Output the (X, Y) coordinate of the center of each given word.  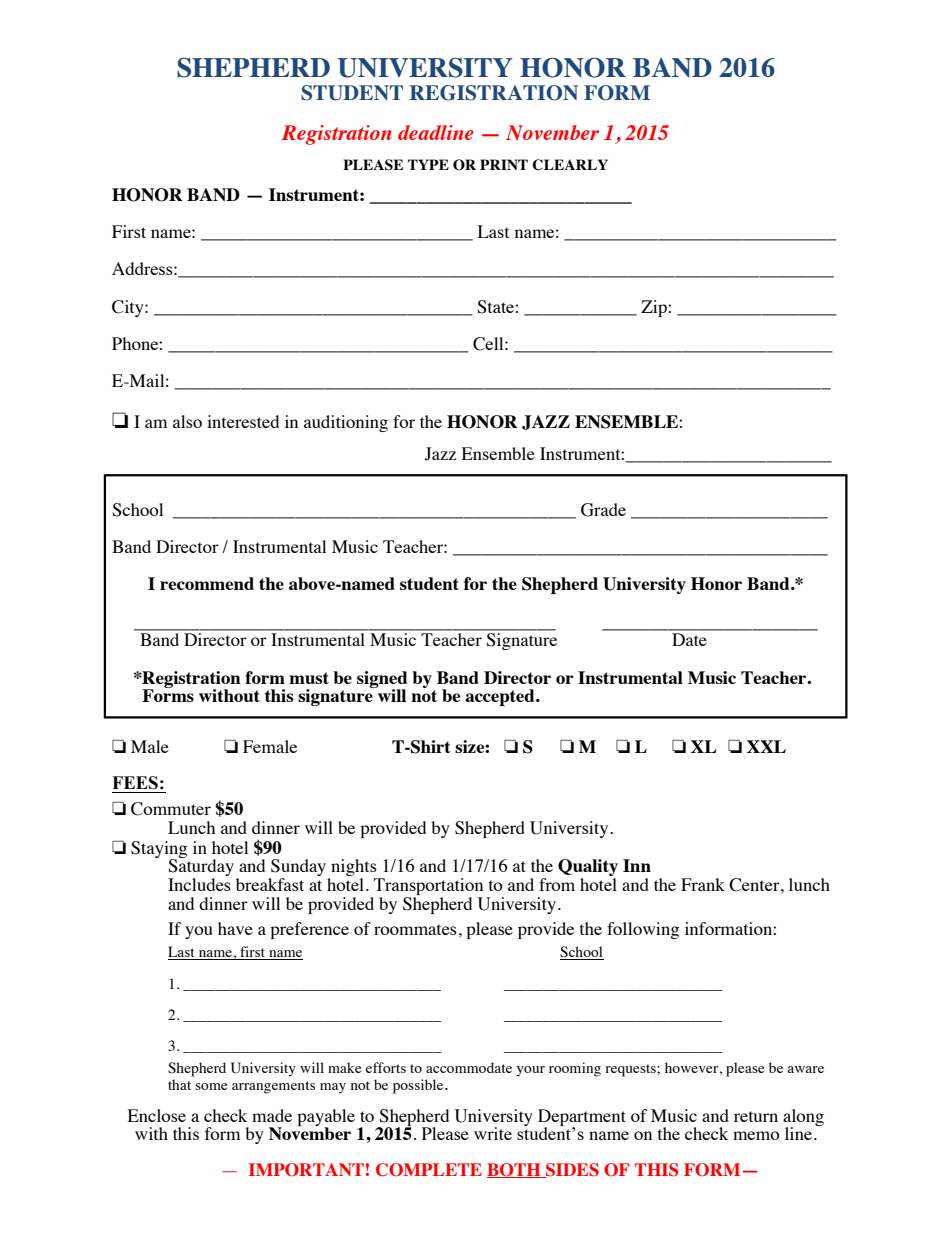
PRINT (504, 164)
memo (756, 1135)
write (493, 1133)
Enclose (157, 1115)
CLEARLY (570, 165)
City (129, 308)
